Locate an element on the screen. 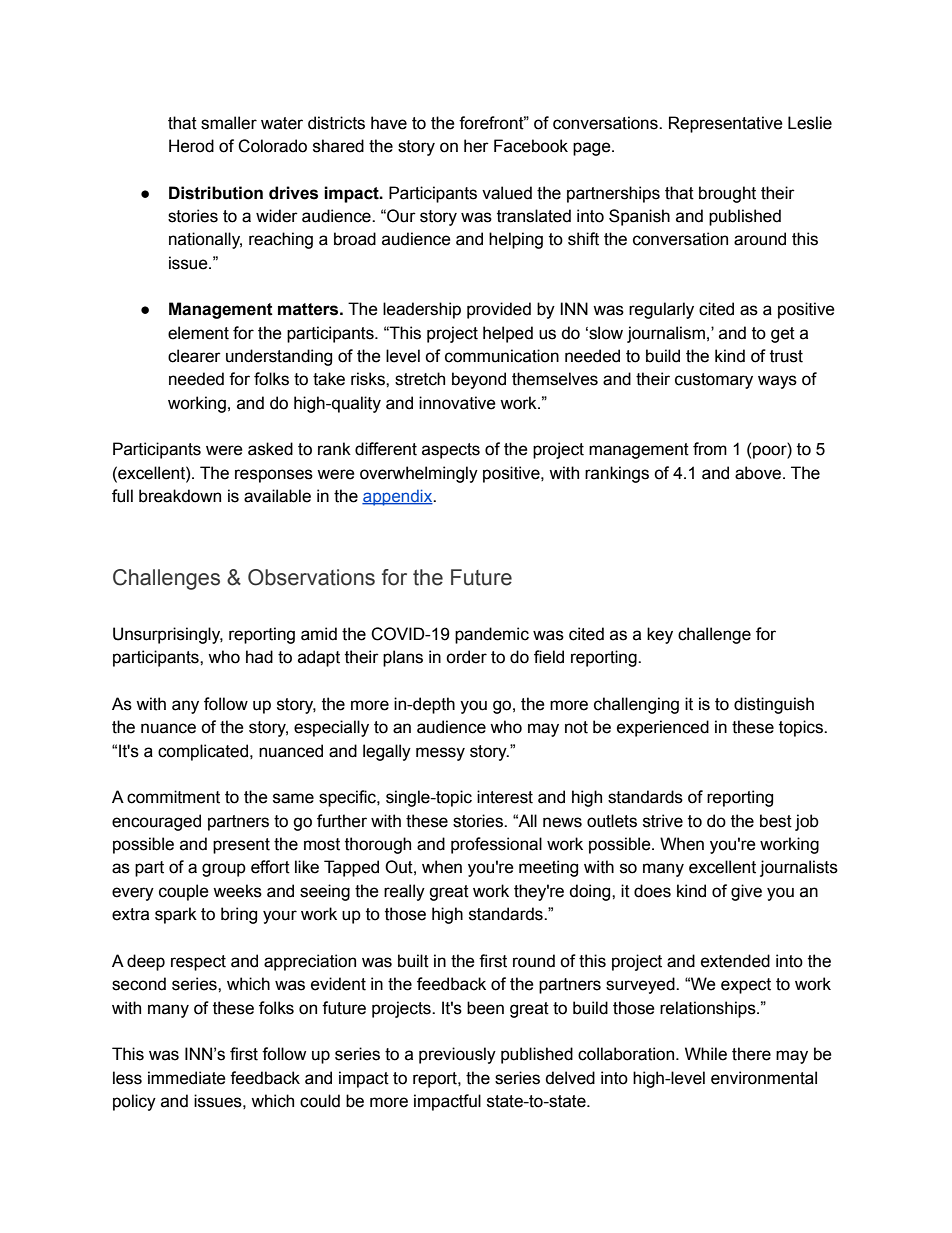  key is located at coordinates (660, 635).
